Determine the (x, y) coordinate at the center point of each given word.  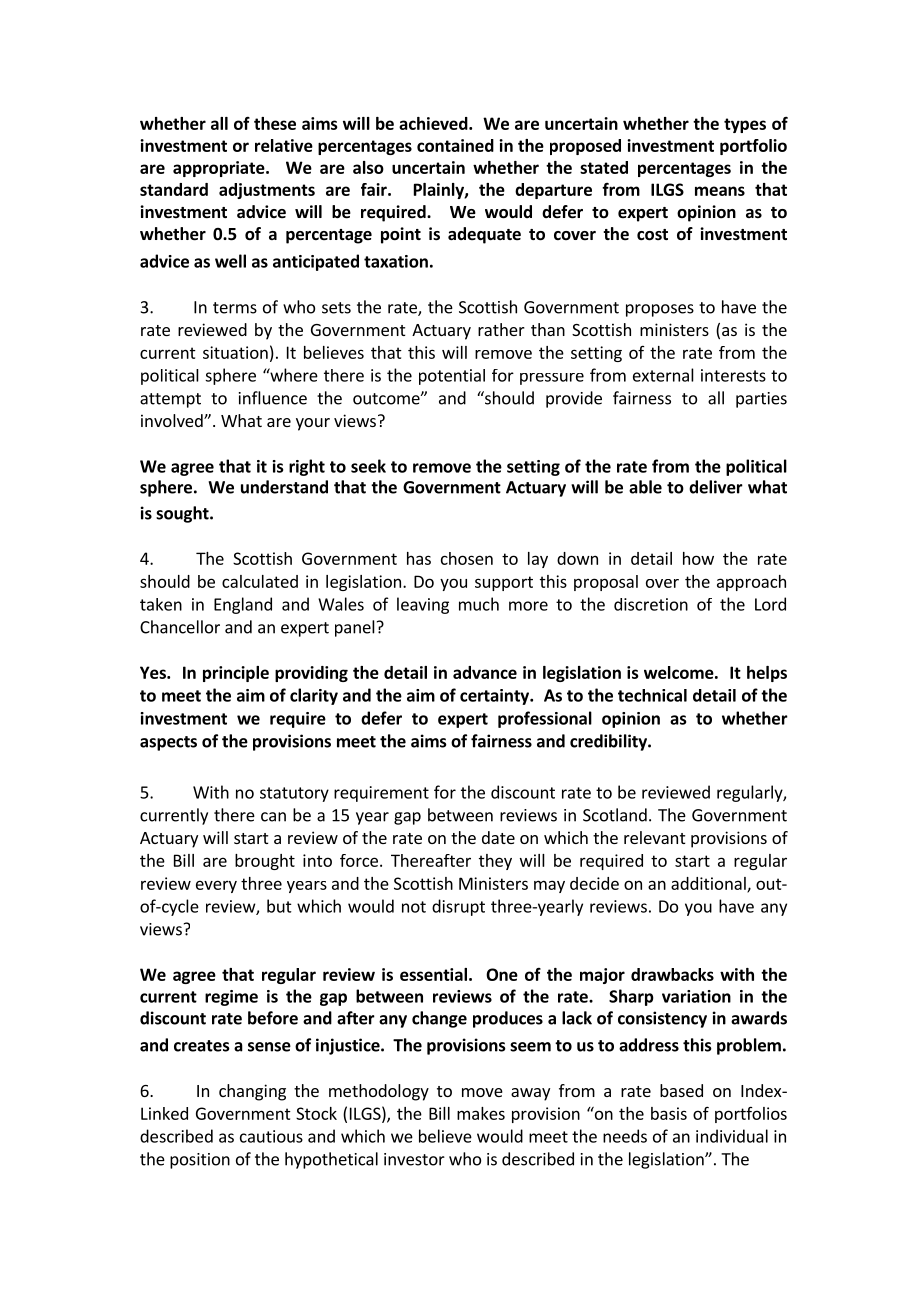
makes (481, 1113)
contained (455, 145)
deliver (716, 487)
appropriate (220, 169)
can (273, 817)
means (720, 191)
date (498, 837)
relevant (654, 837)
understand (284, 487)
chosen (467, 558)
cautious (271, 1136)
